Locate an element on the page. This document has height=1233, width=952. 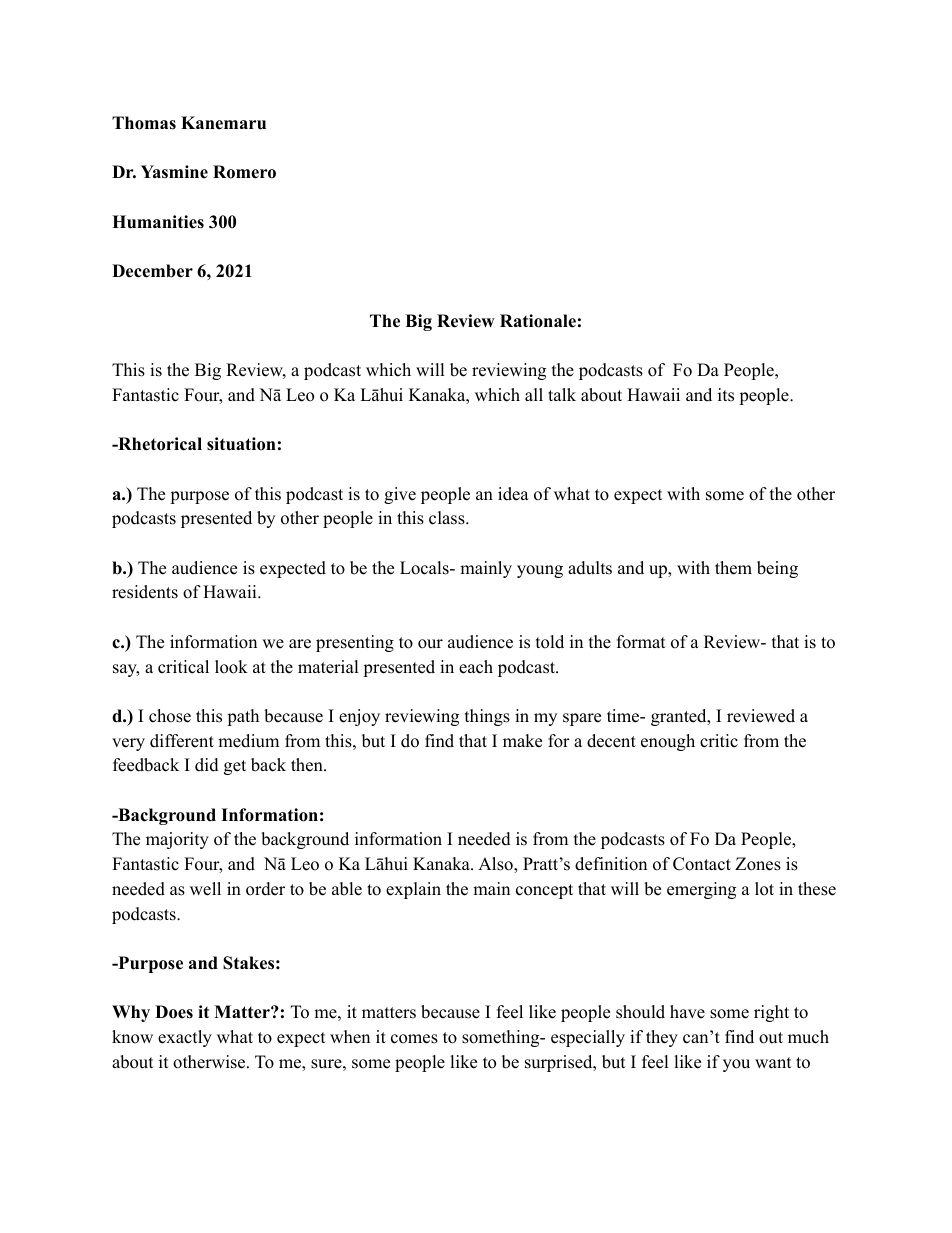
comes is located at coordinates (414, 1039).
